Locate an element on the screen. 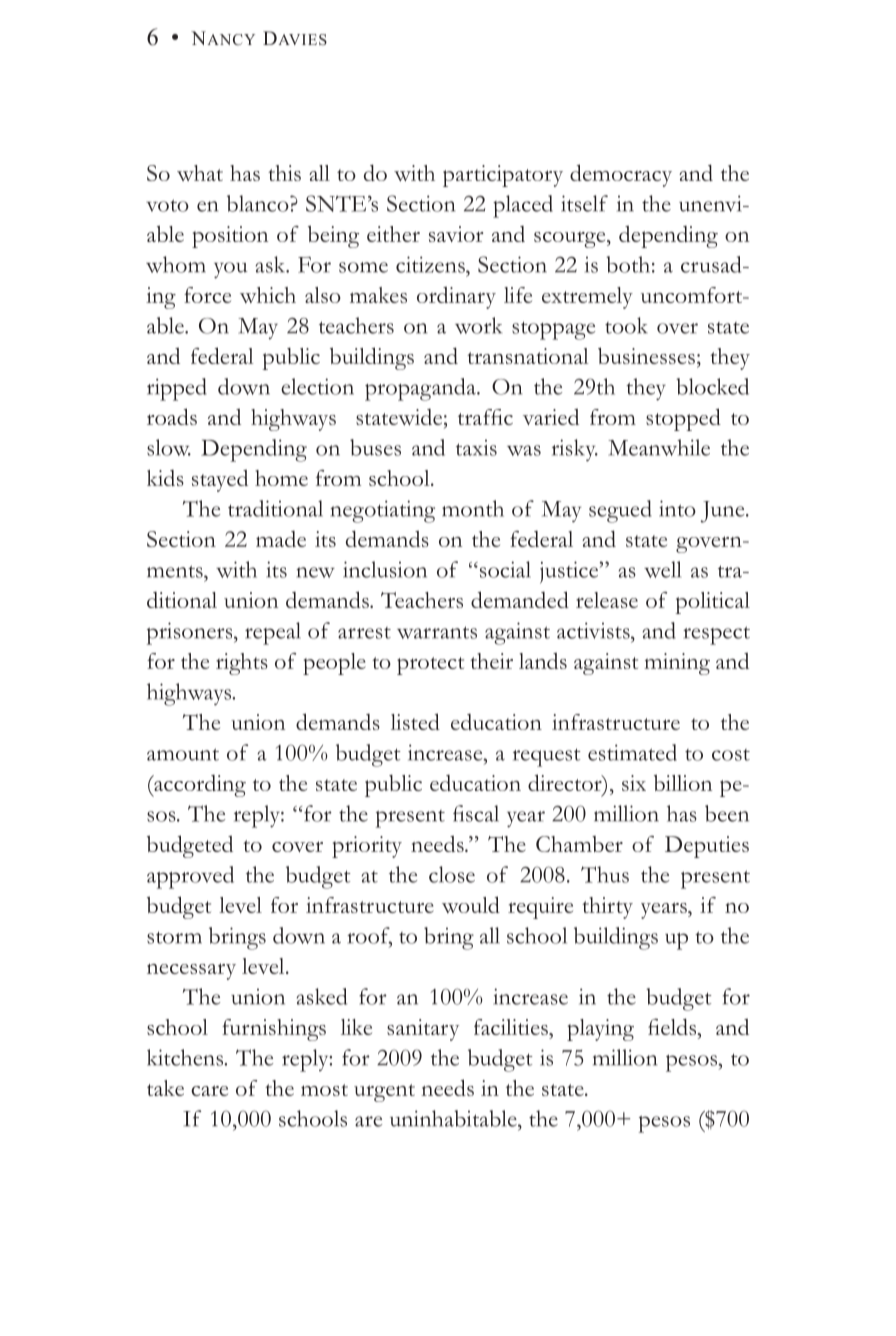 The width and height of the screenshot is (896, 1336). stayed is located at coordinates (220, 481).
